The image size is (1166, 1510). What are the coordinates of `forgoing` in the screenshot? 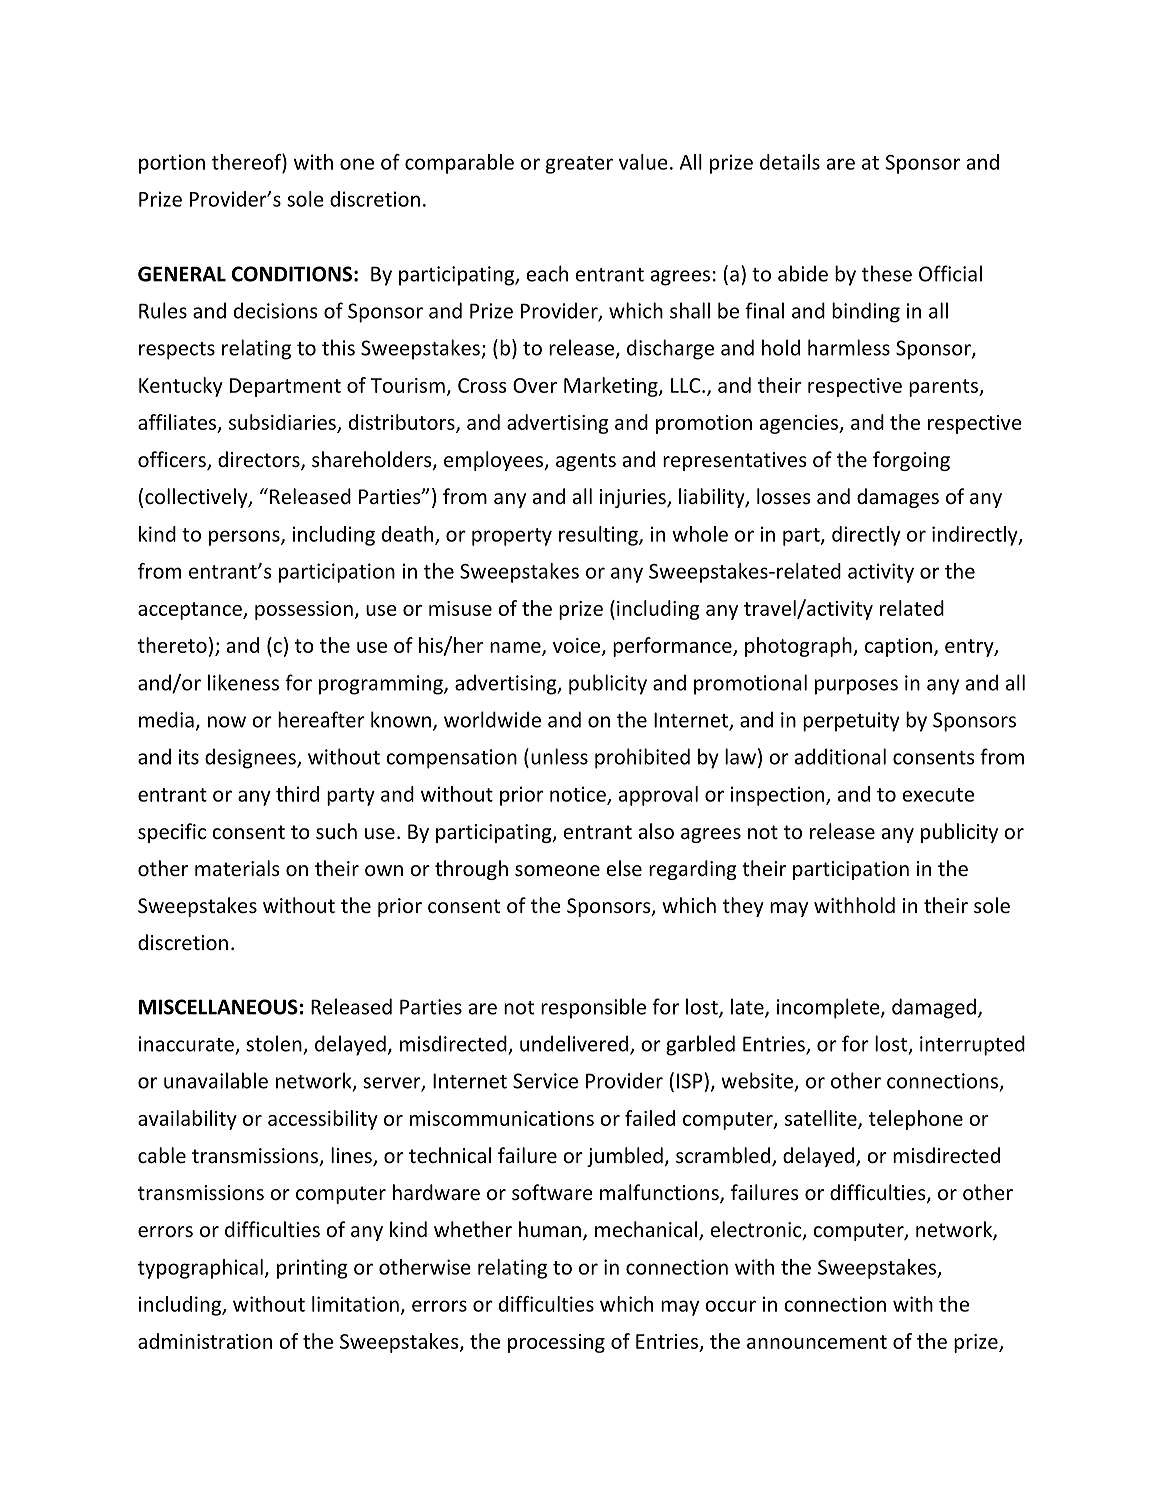 It's located at (911, 461).
